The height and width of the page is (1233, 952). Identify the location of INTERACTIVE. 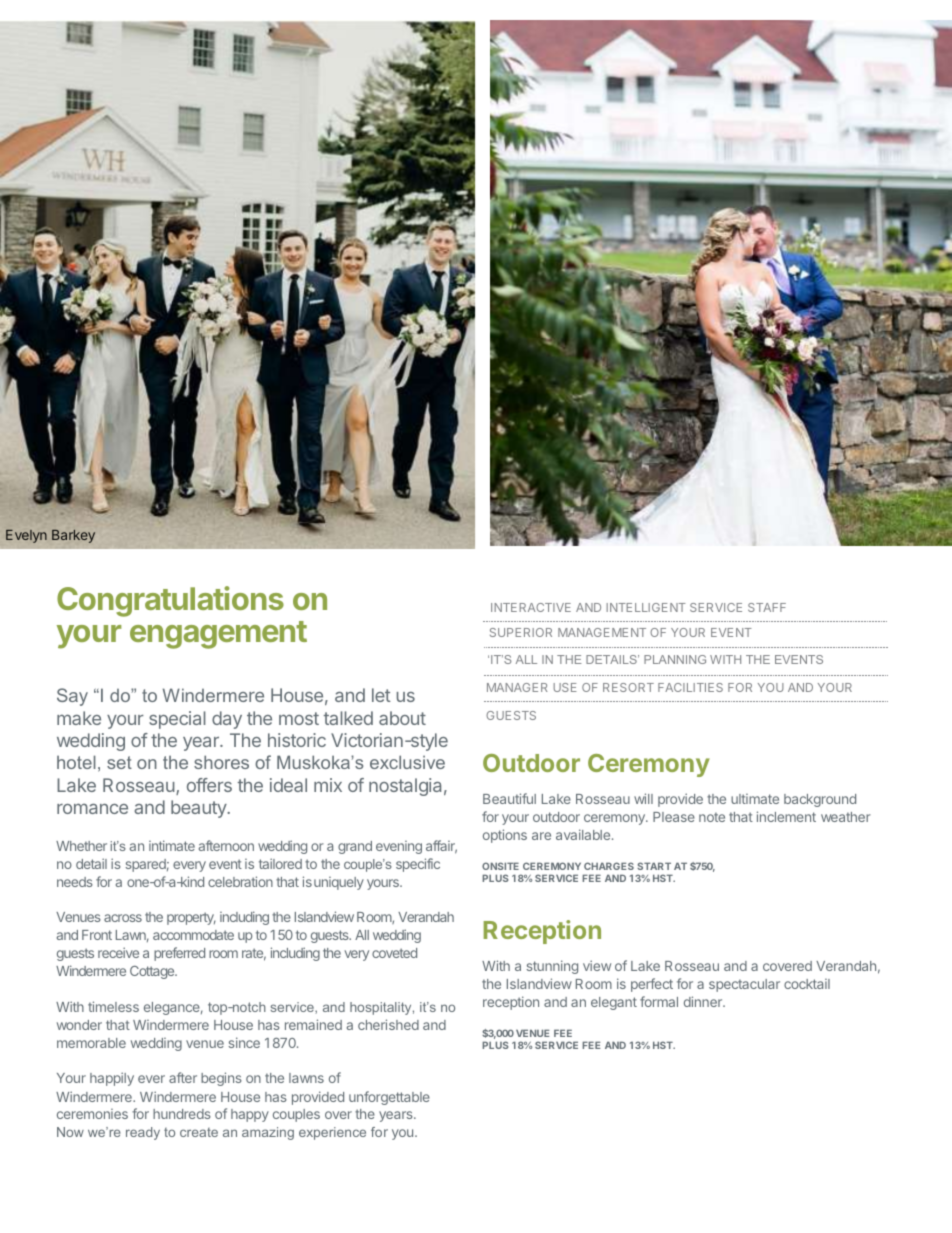
(531, 607).
